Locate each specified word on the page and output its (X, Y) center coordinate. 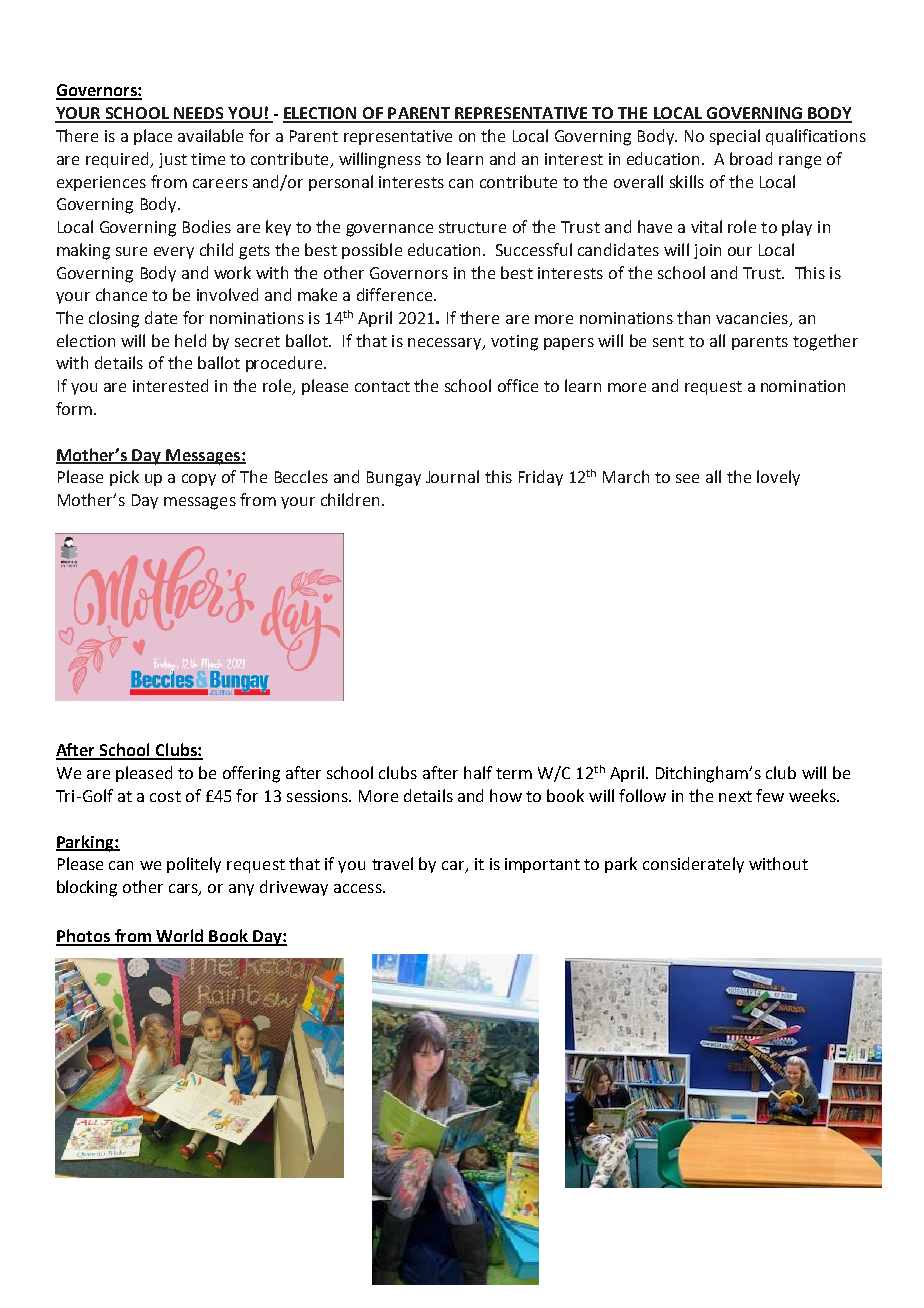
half (478, 772)
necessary (446, 344)
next (735, 796)
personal (341, 183)
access (359, 888)
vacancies (753, 319)
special (735, 137)
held (190, 340)
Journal (452, 476)
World (179, 937)
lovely (778, 478)
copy (199, 480)
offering (251, 774)
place (153, 137)
